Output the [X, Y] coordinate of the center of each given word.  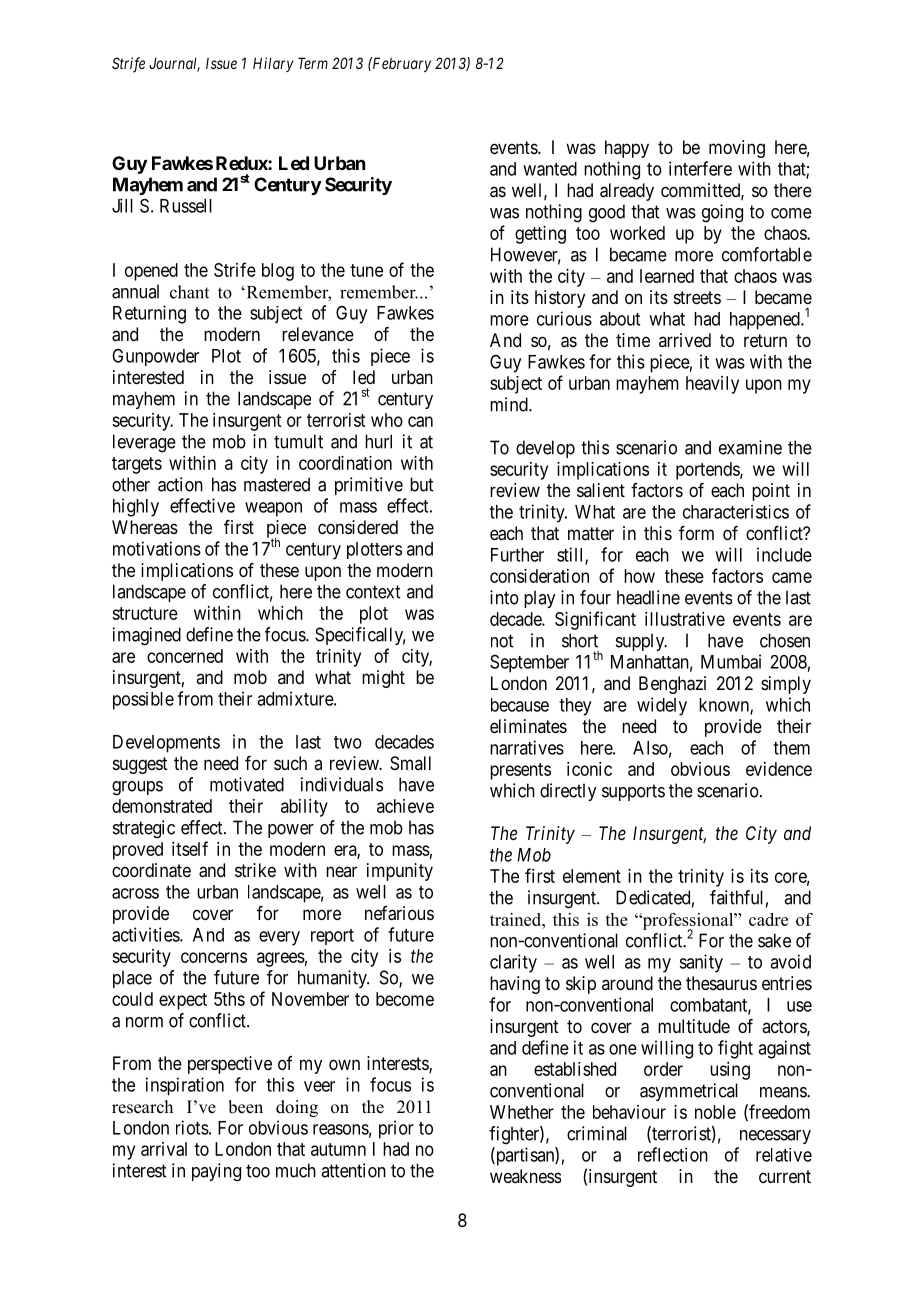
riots [192, 1127]
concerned [185, 656]
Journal [174, 64]
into [504, 597]
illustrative [685, 619]
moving [737, 149]
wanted [550, 169]
